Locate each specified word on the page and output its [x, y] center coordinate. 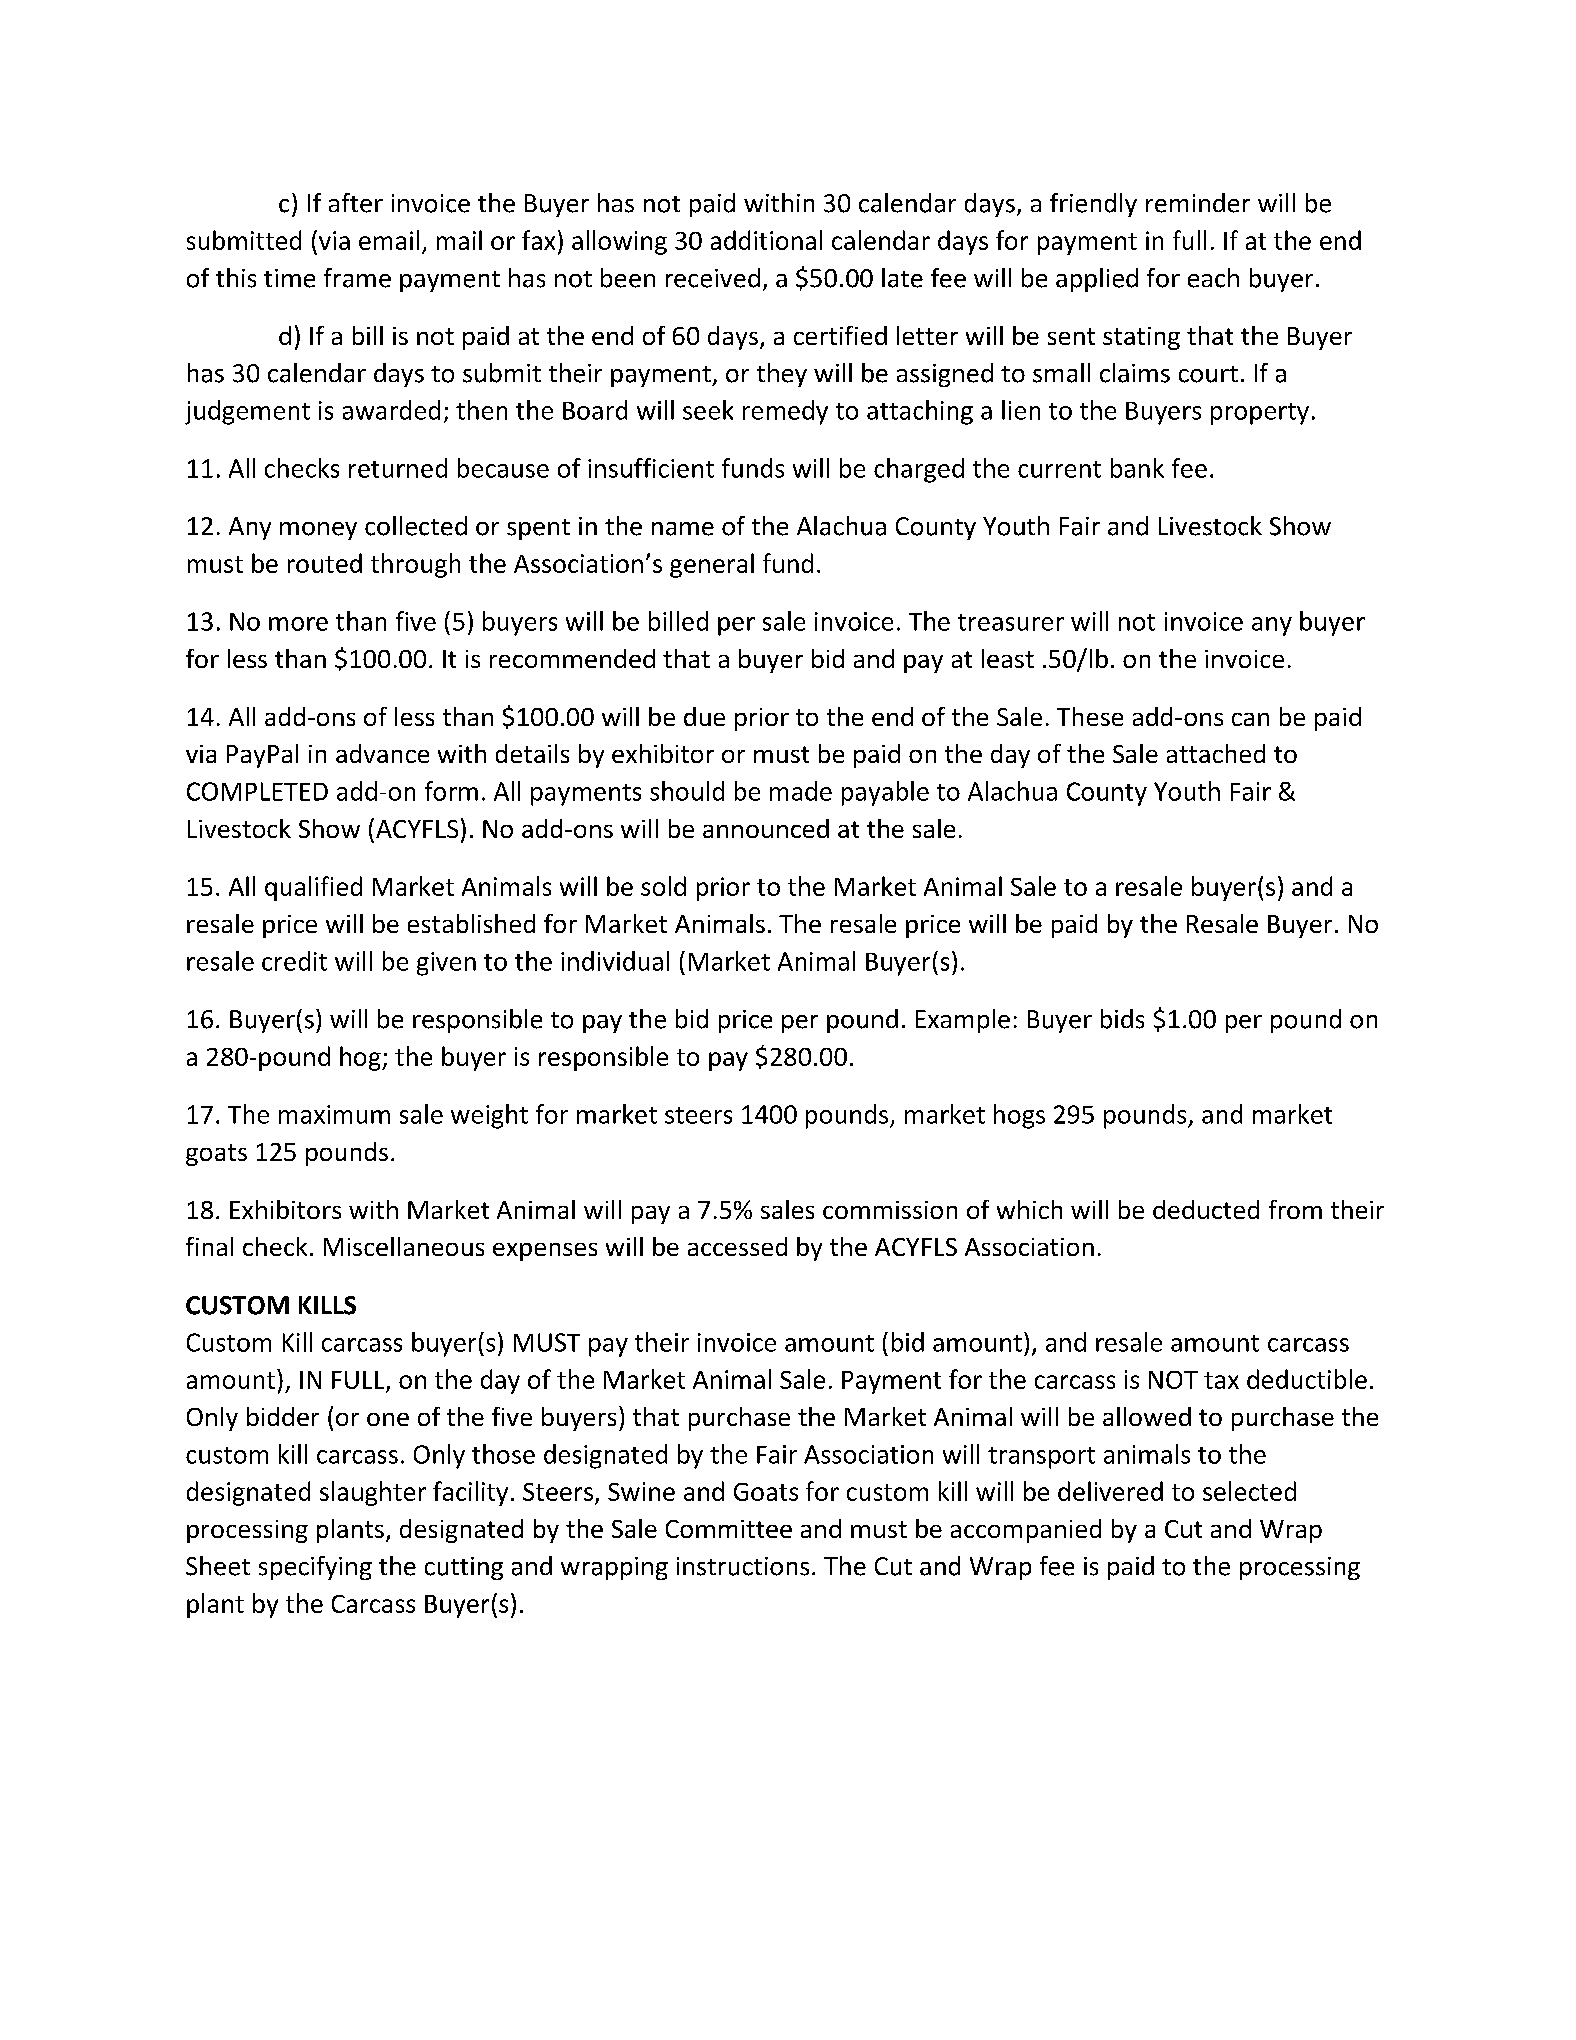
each [1213, 278]
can [1250, 719]
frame [357, 278]
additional [766, 240]
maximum [334, 1114]
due [704, 716]
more [298, 624]
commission [890, 1210]
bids [1122, 1019]
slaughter [373, 1493]
